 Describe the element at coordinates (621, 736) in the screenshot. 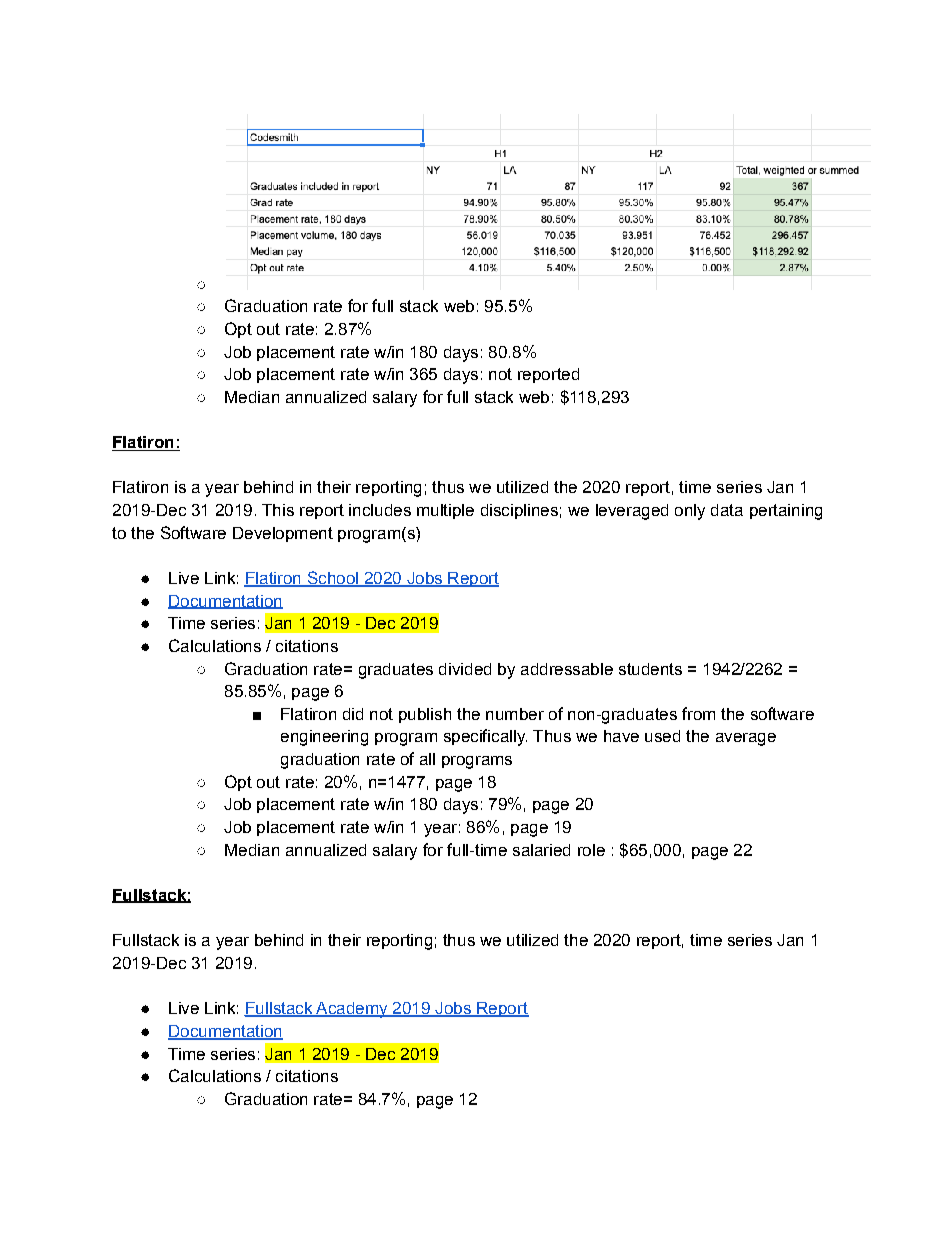

I see `have` at that location.
